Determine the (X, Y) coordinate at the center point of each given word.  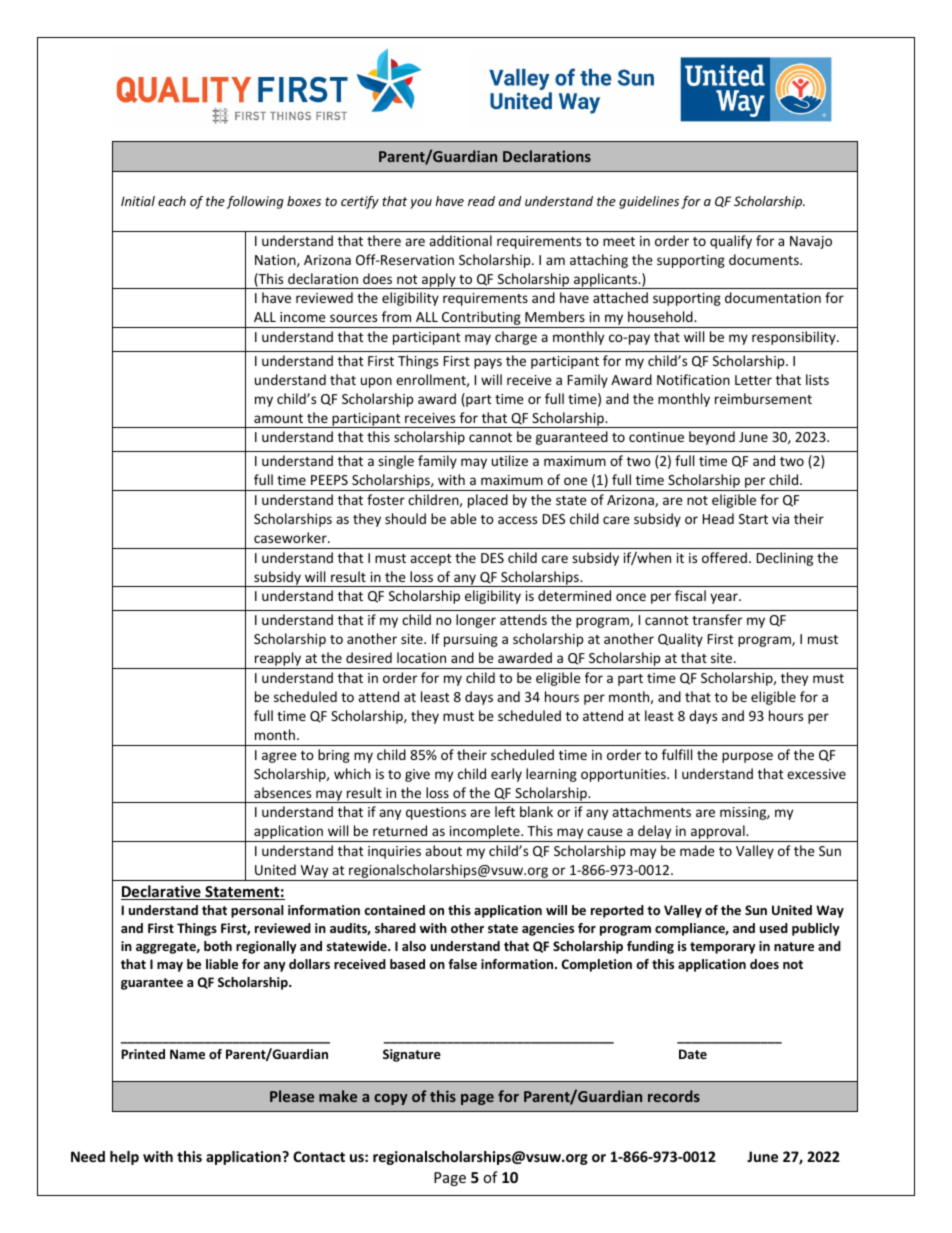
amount (278, 418)
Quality (680, 640)
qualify (731, 242)
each (172, 201)
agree (279, 757)
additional (460, 240)
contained (394, 910)
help (124, 1158)
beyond (712, 438)
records (674, 1096)
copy (391, 1099)
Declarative (162, 892)
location (421, 657)
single (396, 462)
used (774, 928)
